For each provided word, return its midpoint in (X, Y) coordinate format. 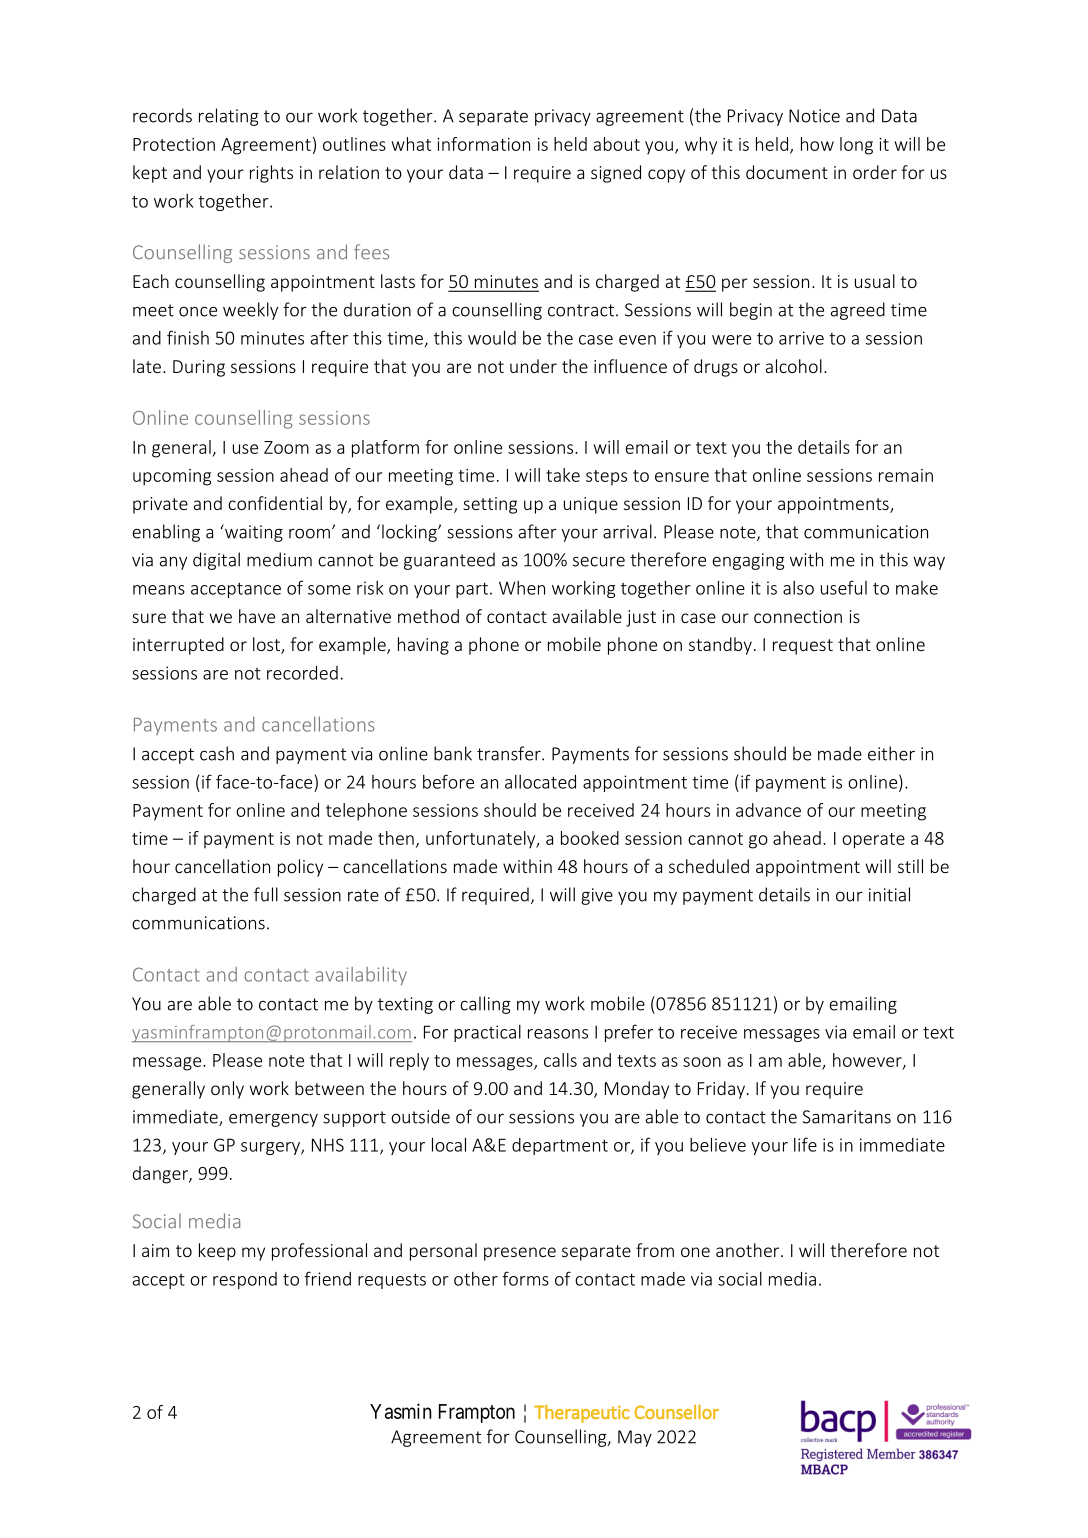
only (227, 1090)
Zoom (286, 447)
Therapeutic (582, 1414)
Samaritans (847, 1117)
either (891, 753)
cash (217, 753)
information (483, 144)
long (856, 146)
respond (245, 1280)
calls (560, 1060)
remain (906, 475)
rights (271, 174)
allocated (540, 782)
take (563, 475)
